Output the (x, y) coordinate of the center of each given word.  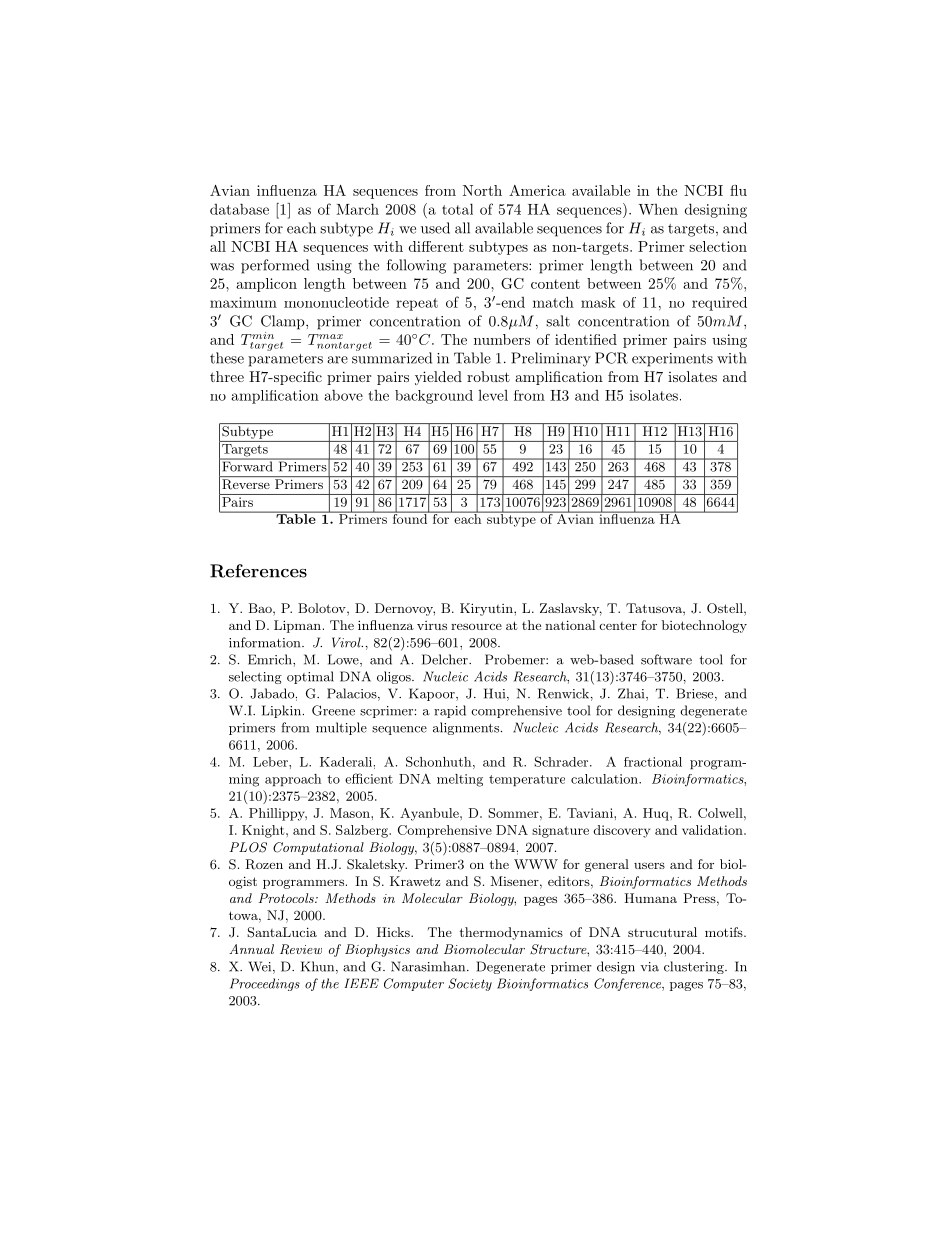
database (239, 209)
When (658, 209)
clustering (695, 967)
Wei (261, 967)
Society (470, 984)
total (457, 209)
